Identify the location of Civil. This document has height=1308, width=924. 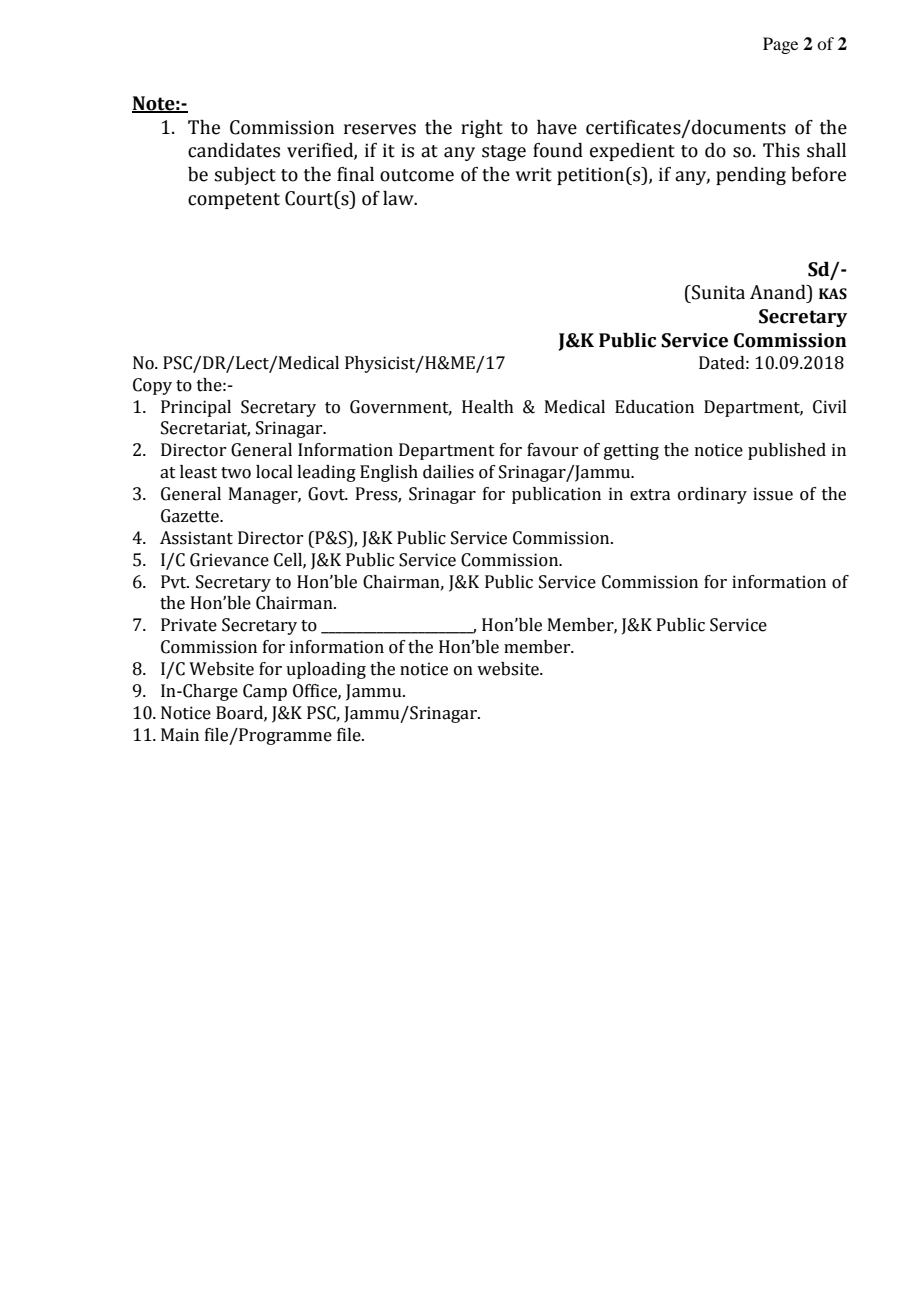
(830, 407).
